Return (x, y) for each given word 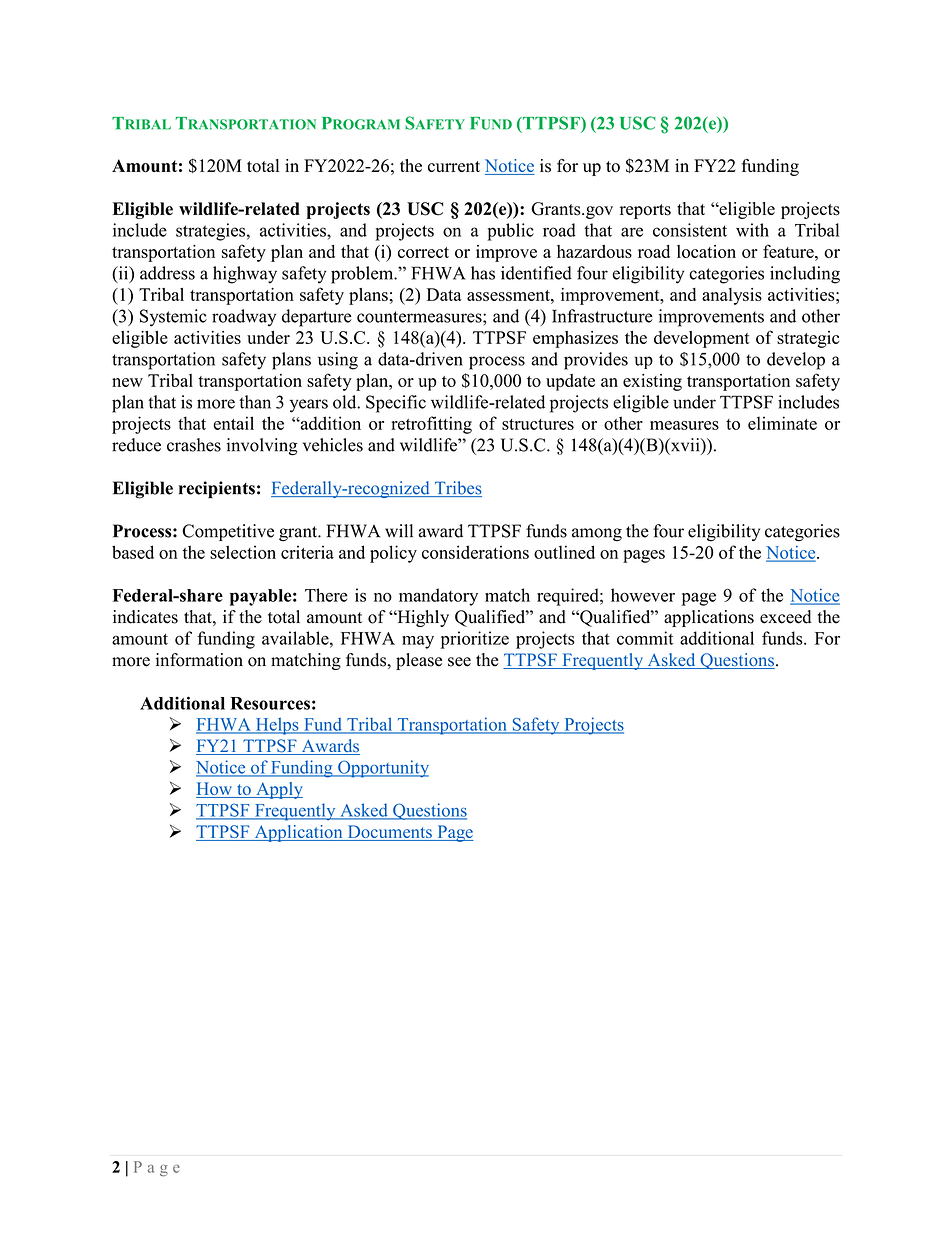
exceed (785, 617)
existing (652, 382)
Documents (389, 833)
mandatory (438, 597)
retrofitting (431, 425)
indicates (145, 617)
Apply (278, 790)
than (255, 402)
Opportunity (382, 769)
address (167, 273)
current (454, 166)
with (752, 230)
